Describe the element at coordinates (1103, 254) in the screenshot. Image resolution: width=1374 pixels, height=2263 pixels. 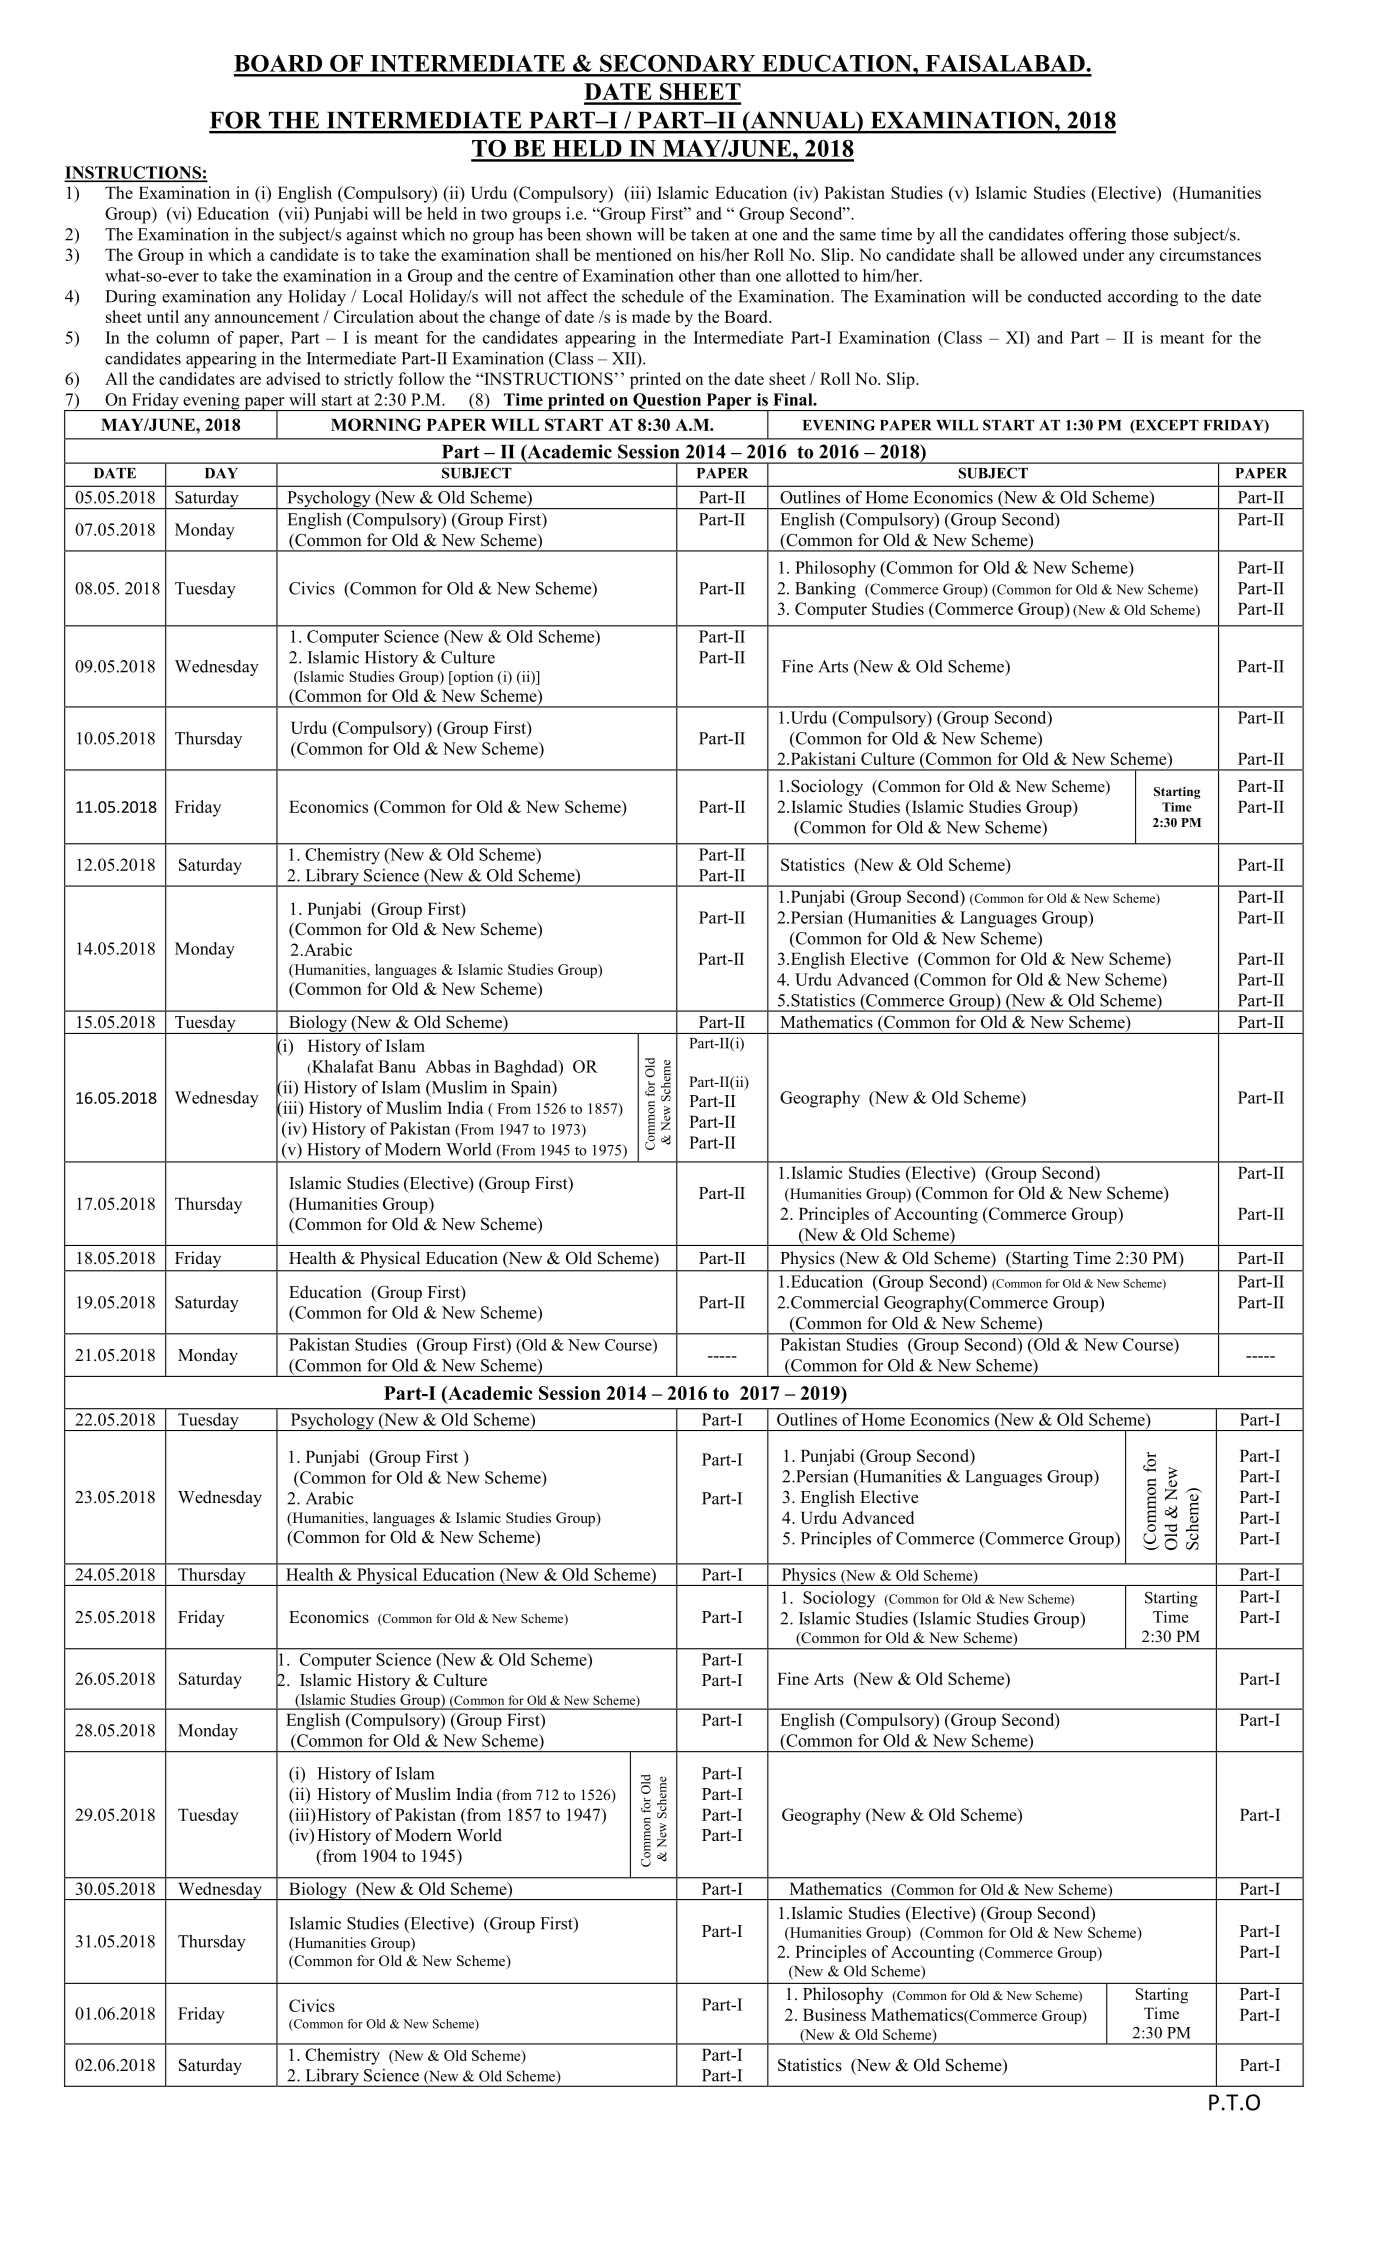
I see `under` at that location.
